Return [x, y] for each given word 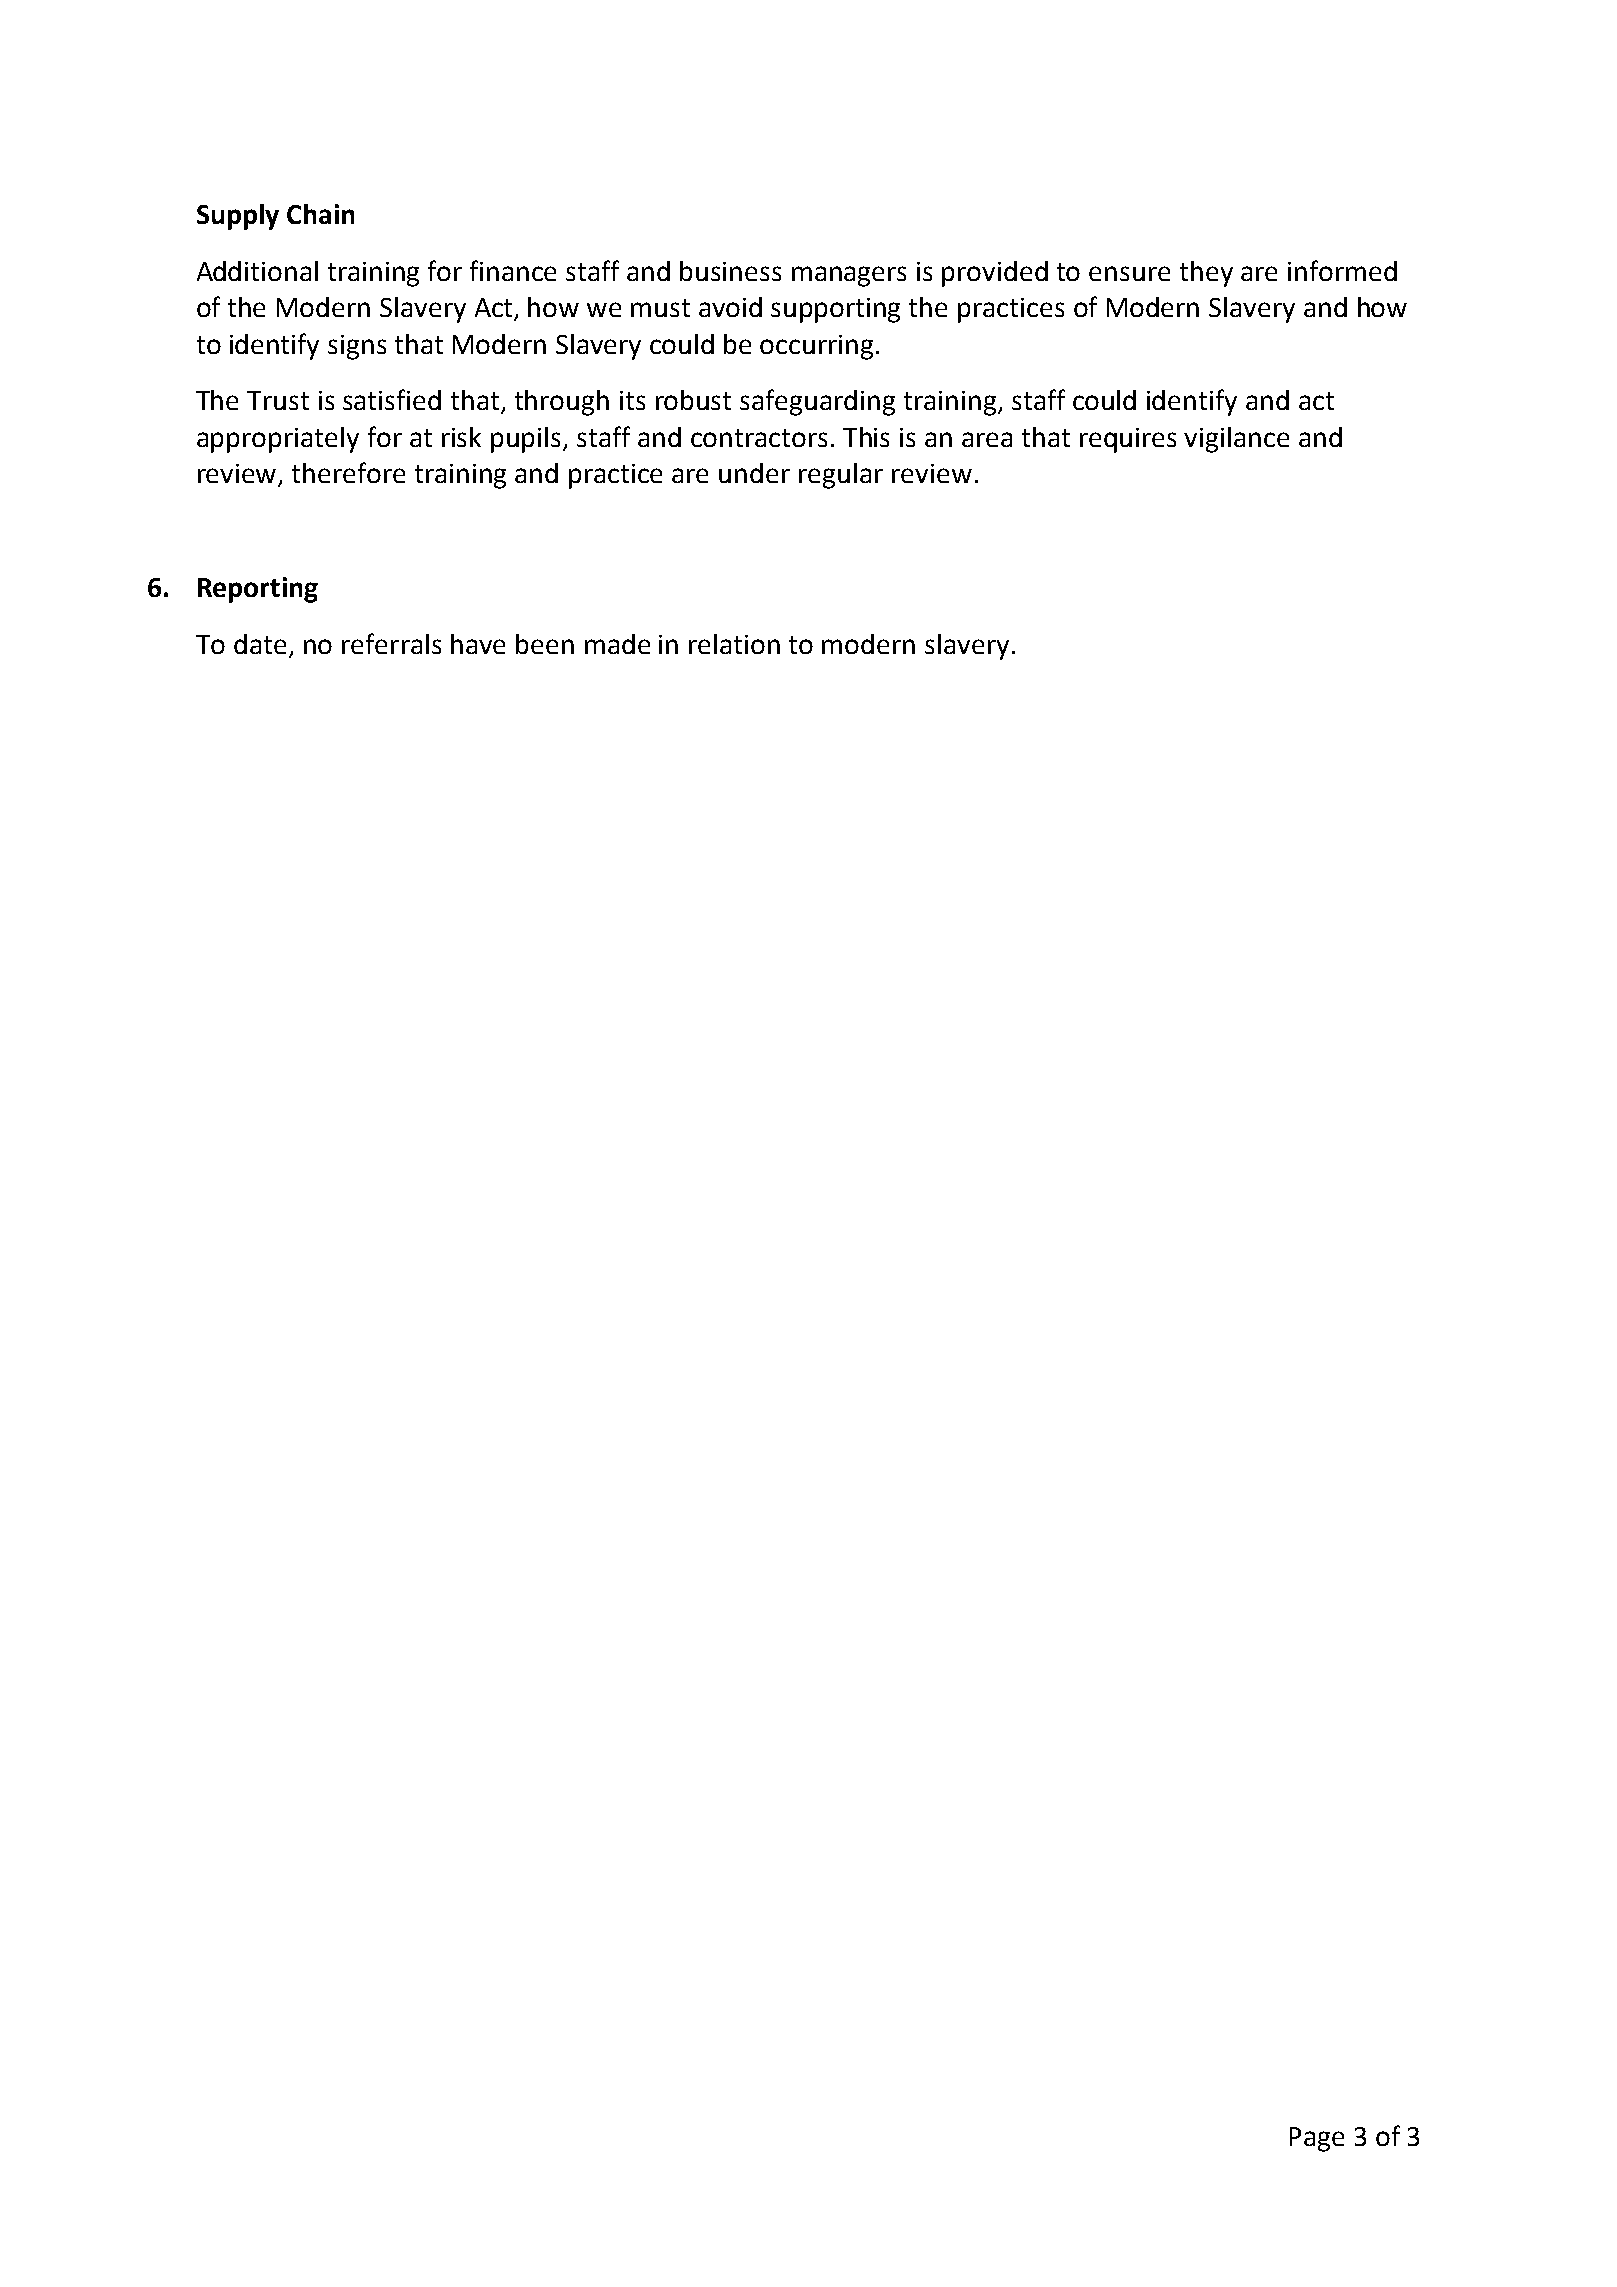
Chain [320, 214]
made [617, 644]
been [545, 644]
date [260, 644]
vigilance [1236, 440]
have [478, 644]
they [1206, 274]
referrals [391, 643]
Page [1317, 2139]
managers [849, 276]
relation [734, 644]
